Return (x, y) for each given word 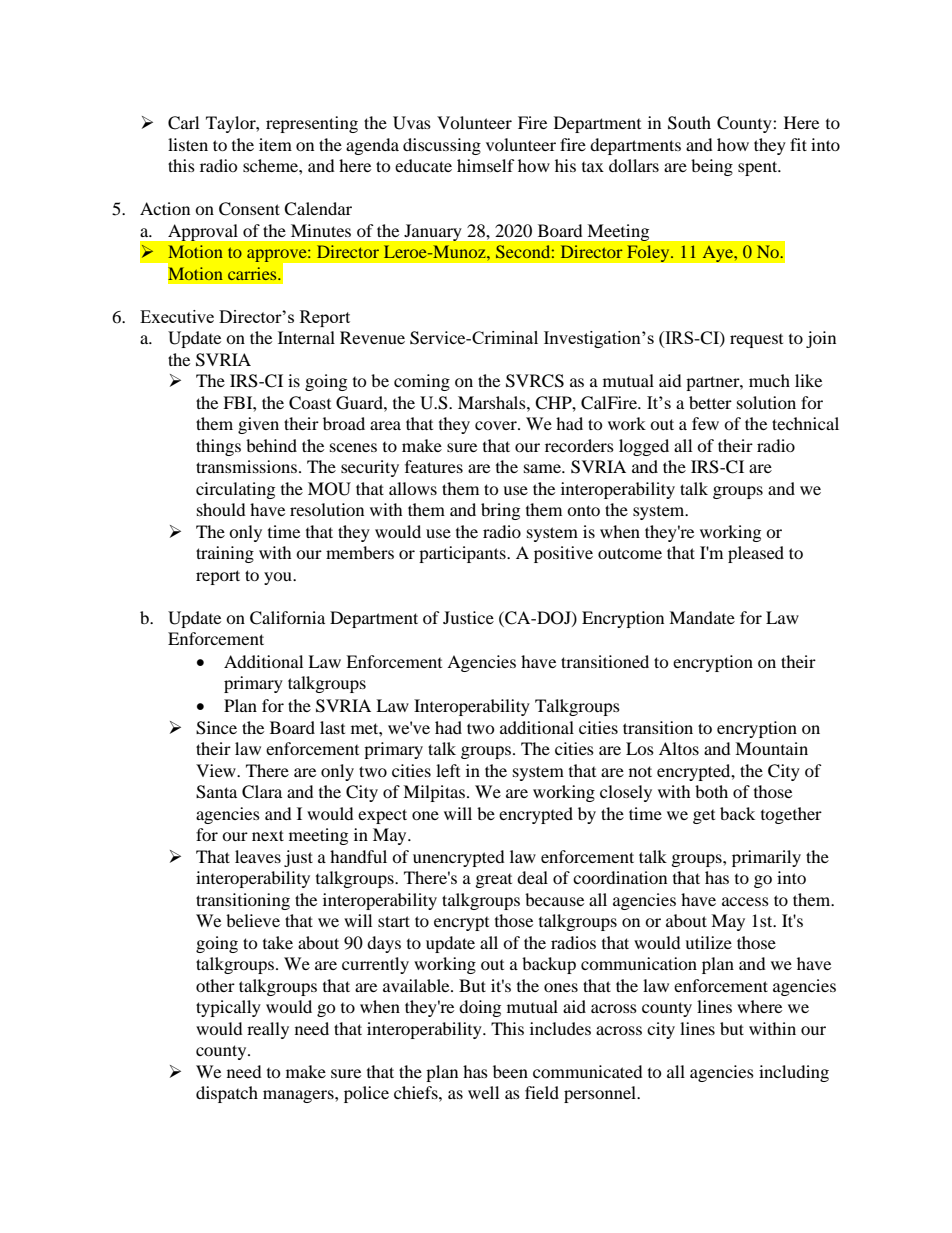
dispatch (227, 1094)
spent (759, 168)
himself (486, 165)
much (769, 380)
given (258, 425)
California (287, 618)
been (510, 1071)
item (275, 144)
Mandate (702, 617)
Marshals (493, 402)
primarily (766, 858)
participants (463, 554)
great (494, 881)
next (268, 835)
